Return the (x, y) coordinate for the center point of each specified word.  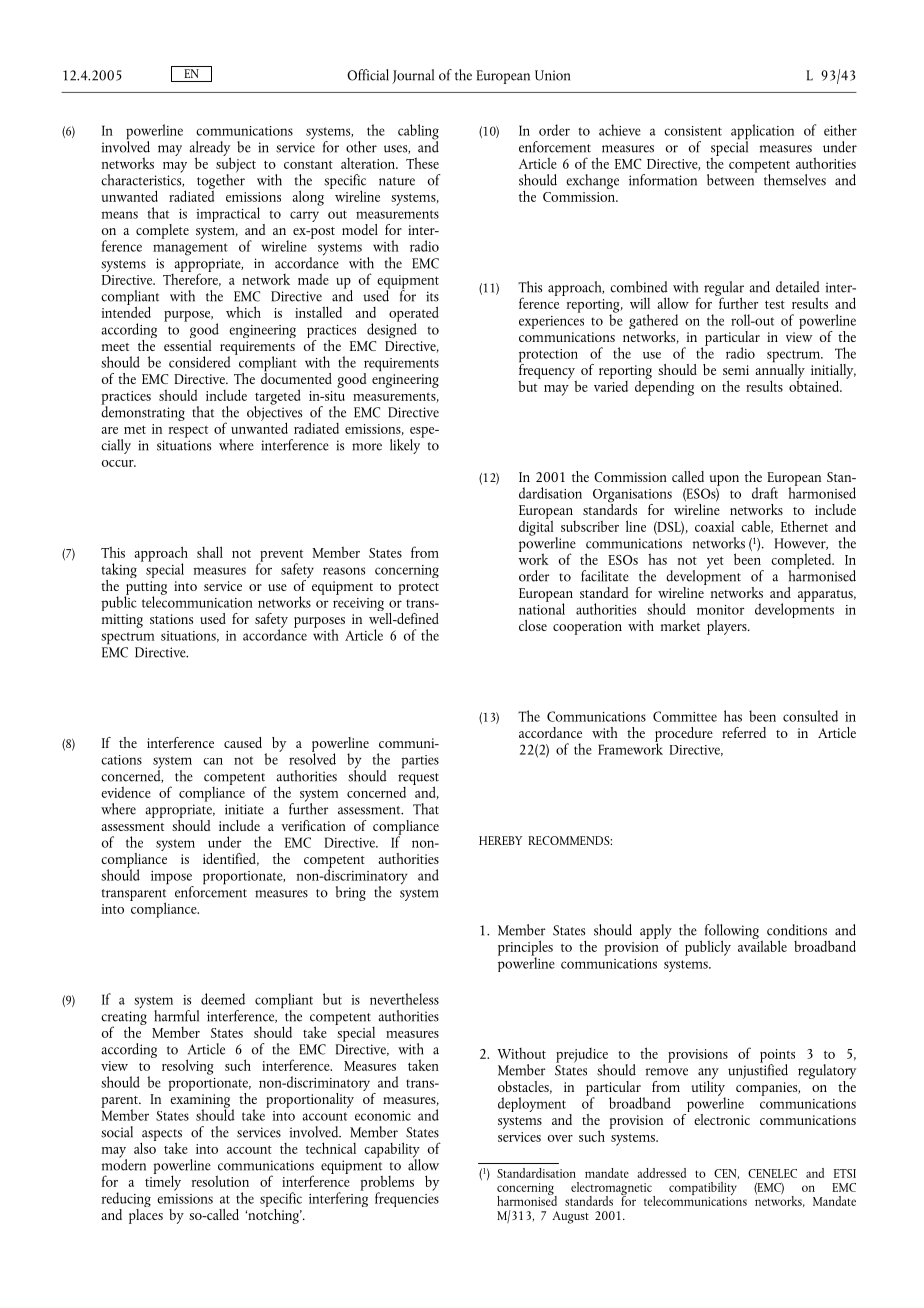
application (762, 133)
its (432, 296)
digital (536, 527)
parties (420, 762)
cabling (418, 133)
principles (525, 949)
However (801, 544)
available (762, 945)
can (213, 761)
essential (187, 344)
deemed (223, 999)
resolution (220, 1181)
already (210, 149)
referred (744, 732)
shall (210, 552)
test (775, 304)
